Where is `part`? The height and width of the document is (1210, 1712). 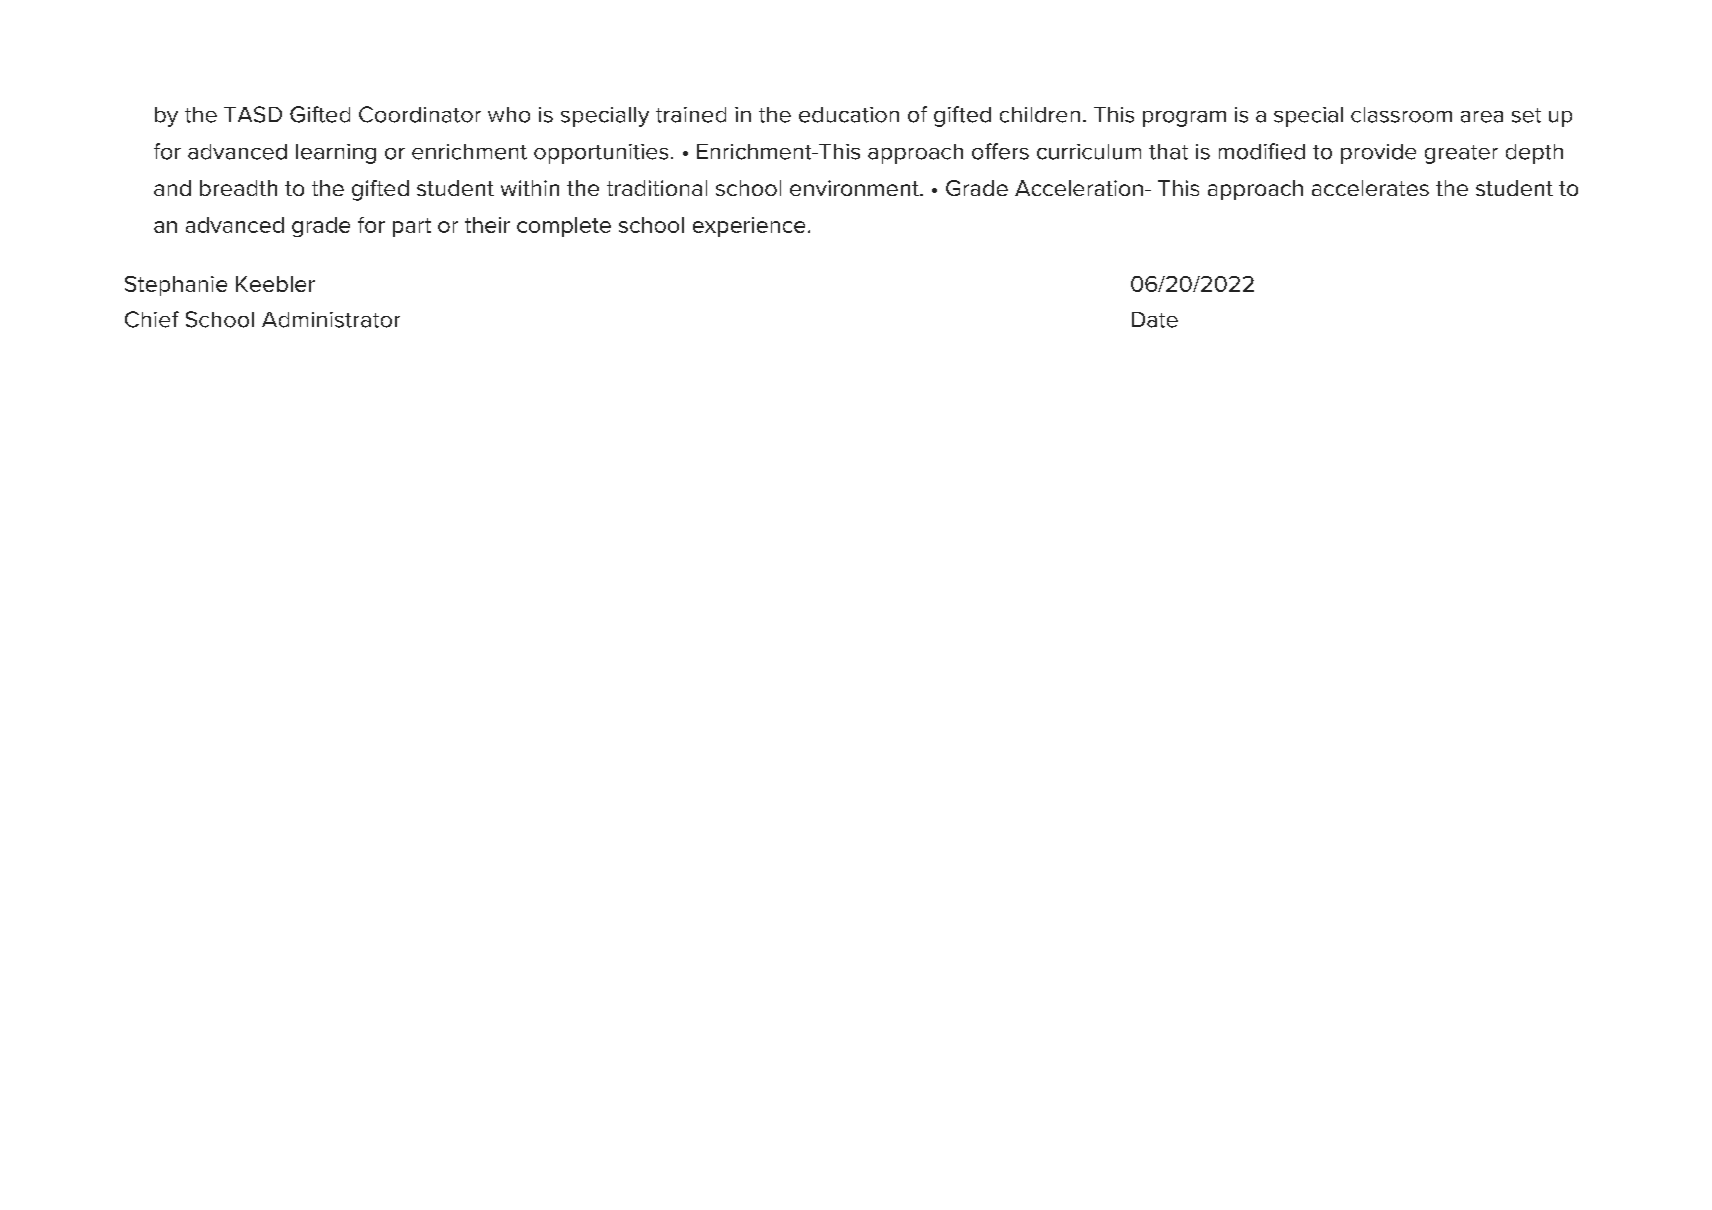 part is located at coordinates (412, 227).
